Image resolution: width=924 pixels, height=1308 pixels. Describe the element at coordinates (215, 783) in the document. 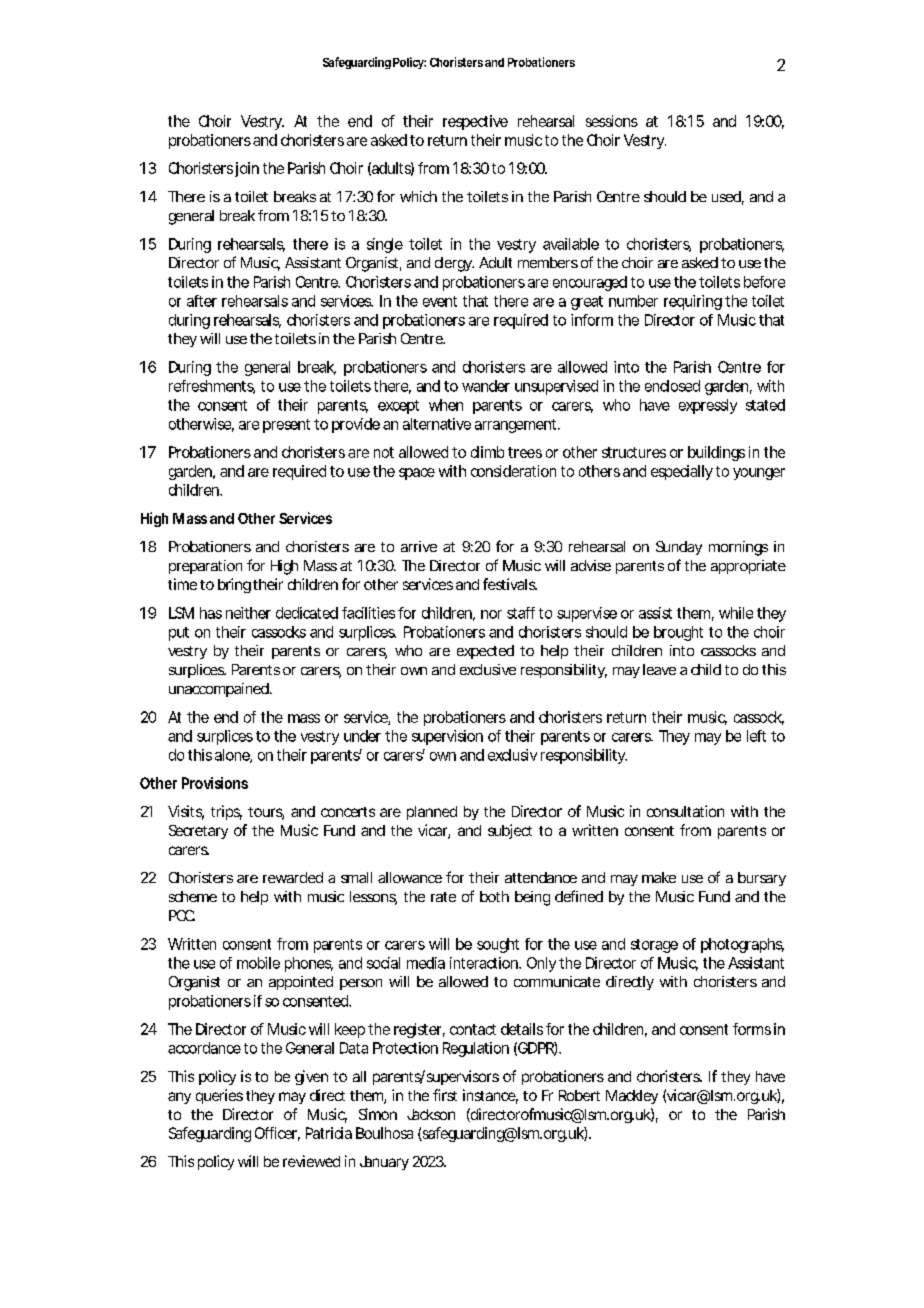

I see `Provisions` at that location.
